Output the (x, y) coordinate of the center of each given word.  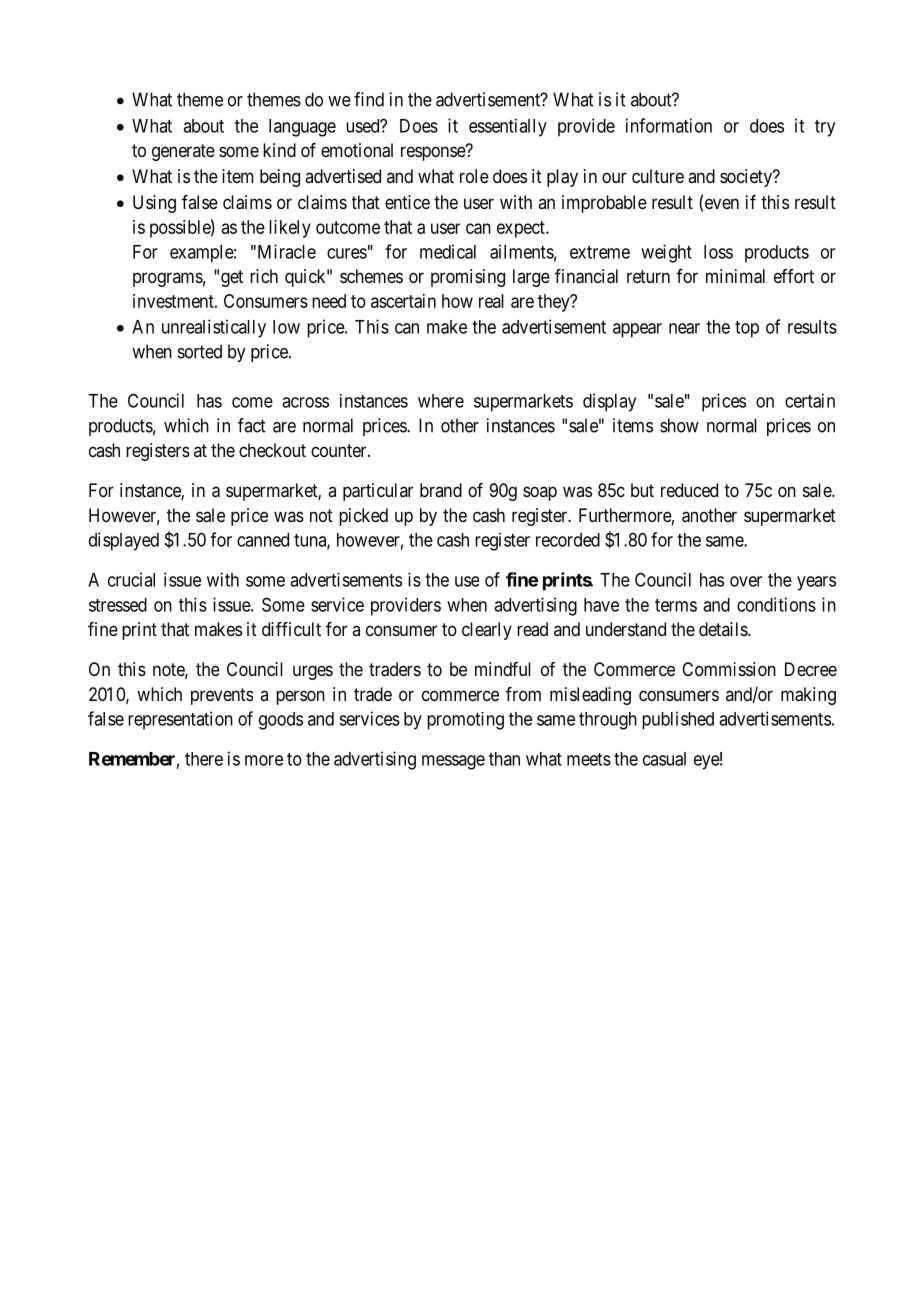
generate (183, 152)
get (232, 278)
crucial (131, 579)
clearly (487, 631)
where (441, 401)
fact (251, 425)
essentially (508, 127)
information (669, 125)
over (746, 581)
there (204, 759)
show (679, 425)
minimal (735, 276)
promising (468, 278)
